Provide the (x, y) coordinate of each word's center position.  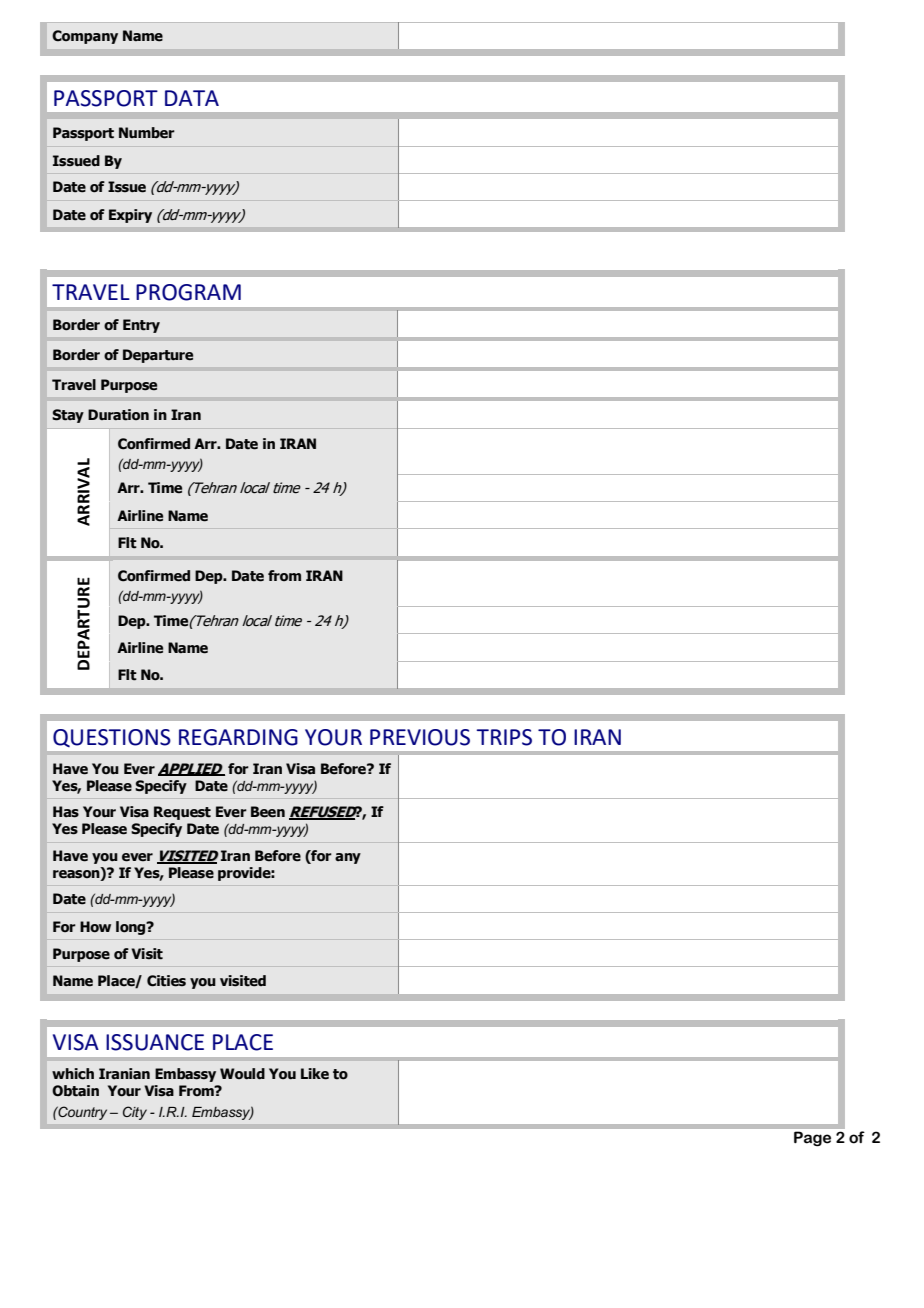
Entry (141, 326)
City (135, 1113)
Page (812, 1139)
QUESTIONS (112, 738)
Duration (118, 415)
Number (147, 133)
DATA (192, 98)
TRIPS (504, 737)
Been (268, 812)
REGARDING (238, 737)
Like (315, 1074)
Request (182, 813)
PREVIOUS (420, 737)
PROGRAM (188, 292)
